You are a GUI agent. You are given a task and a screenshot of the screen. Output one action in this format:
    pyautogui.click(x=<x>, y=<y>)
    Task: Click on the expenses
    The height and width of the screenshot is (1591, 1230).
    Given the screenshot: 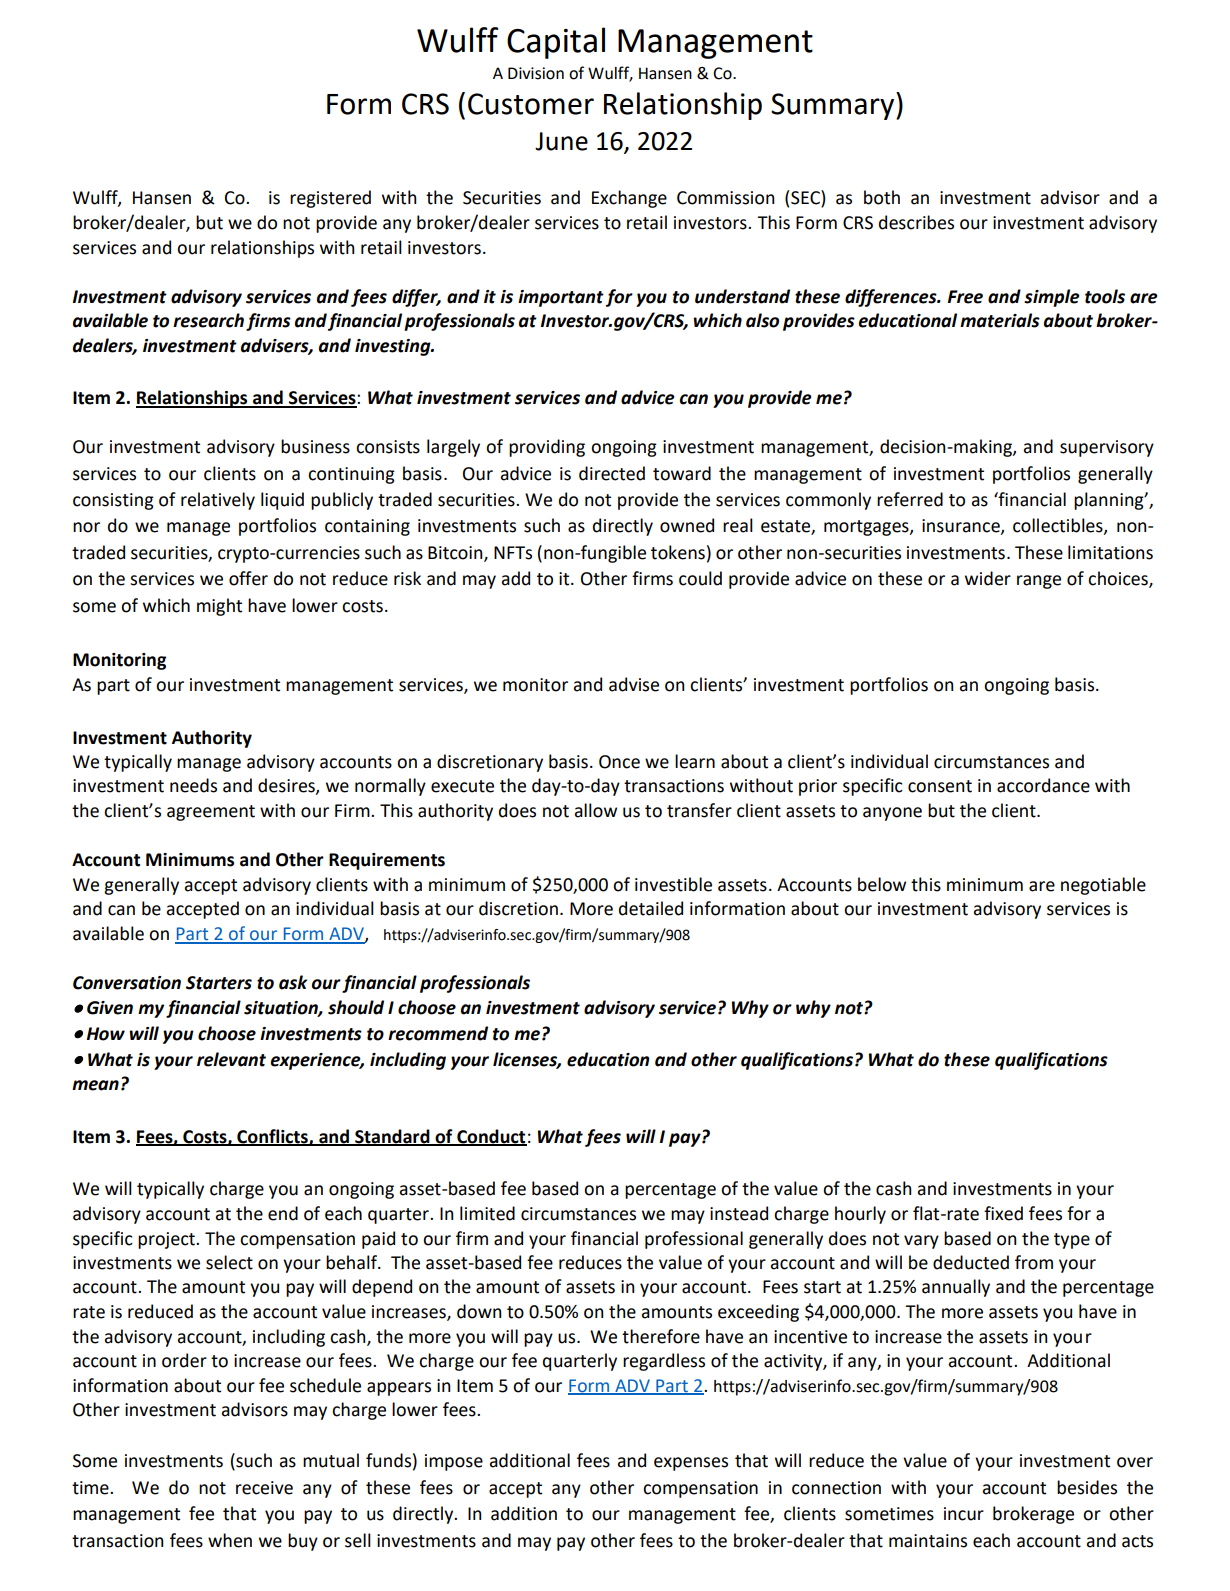 What is the action you would take?
    pyautogui.click(x=691, y=1464)
